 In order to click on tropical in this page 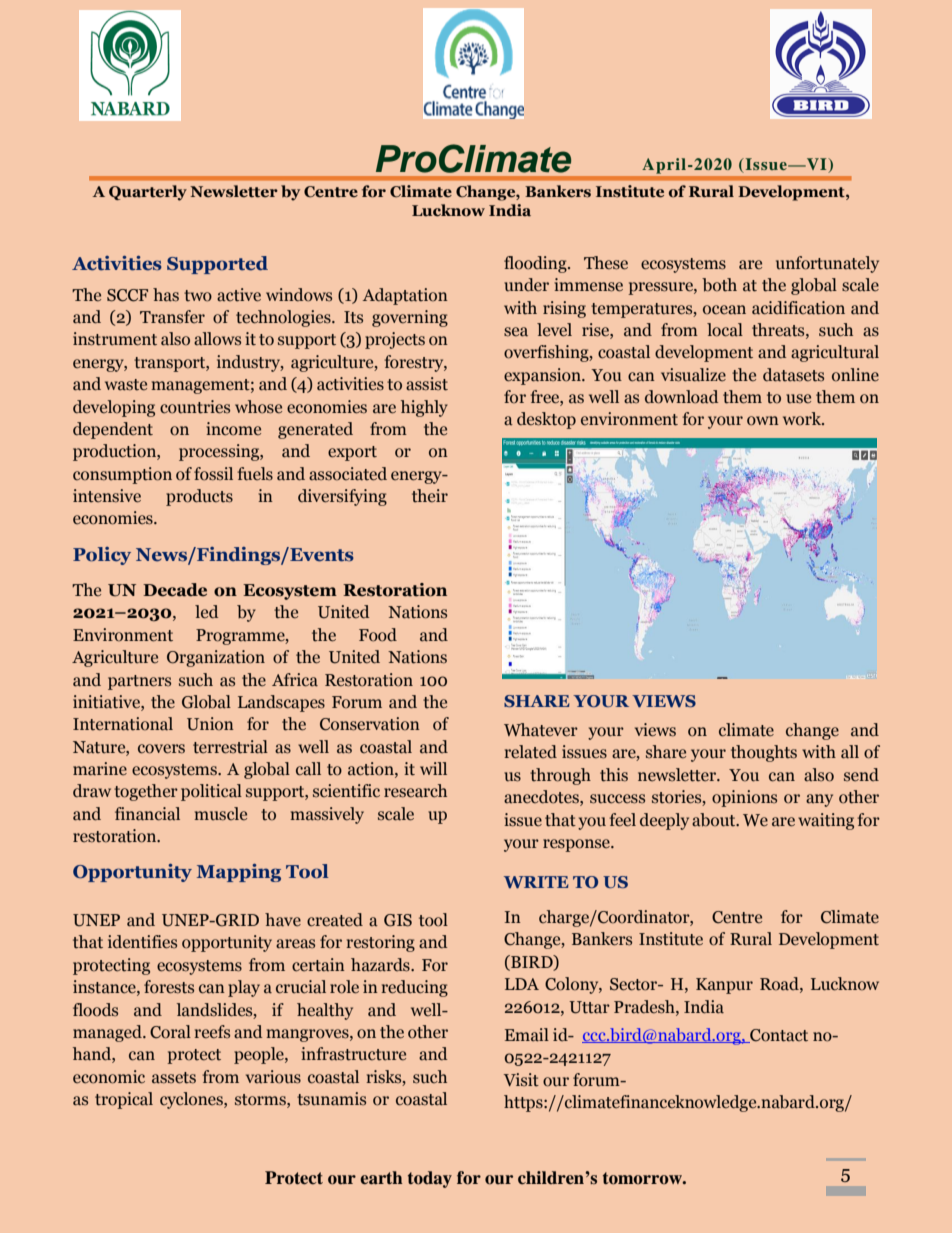, I will do `click(124, 1100)`.
